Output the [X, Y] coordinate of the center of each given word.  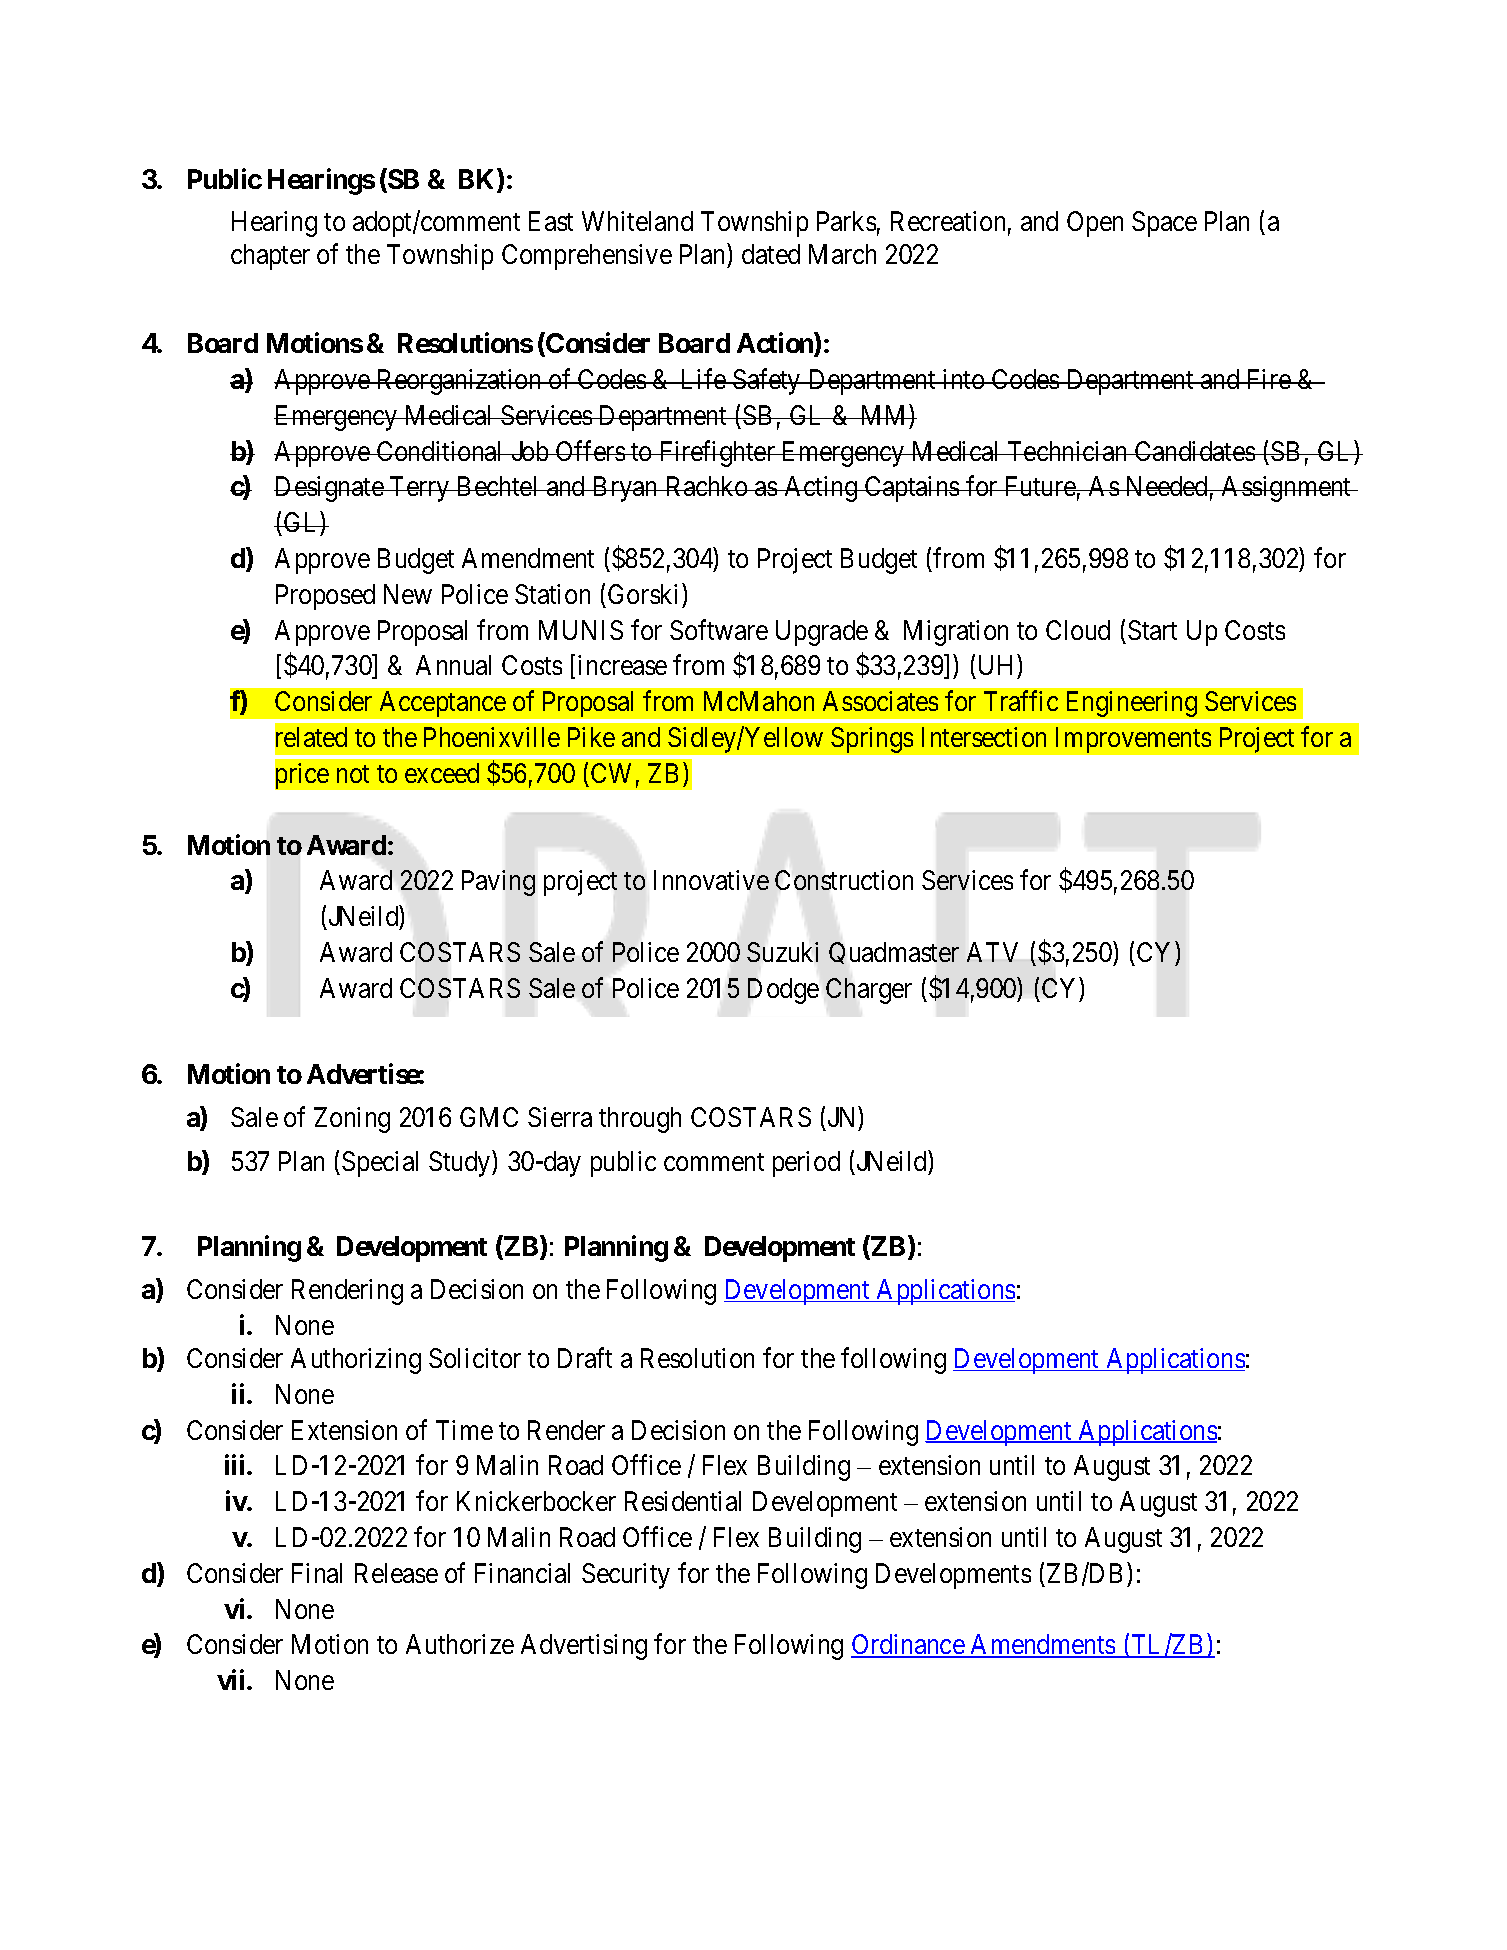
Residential [683, 1501]
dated [771, 254]
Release [396, 1573]
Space [1164, 224]
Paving [498, 883]
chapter [270, 257]
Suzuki [782, 952]
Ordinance [908, 1646]
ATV [992, 952]
